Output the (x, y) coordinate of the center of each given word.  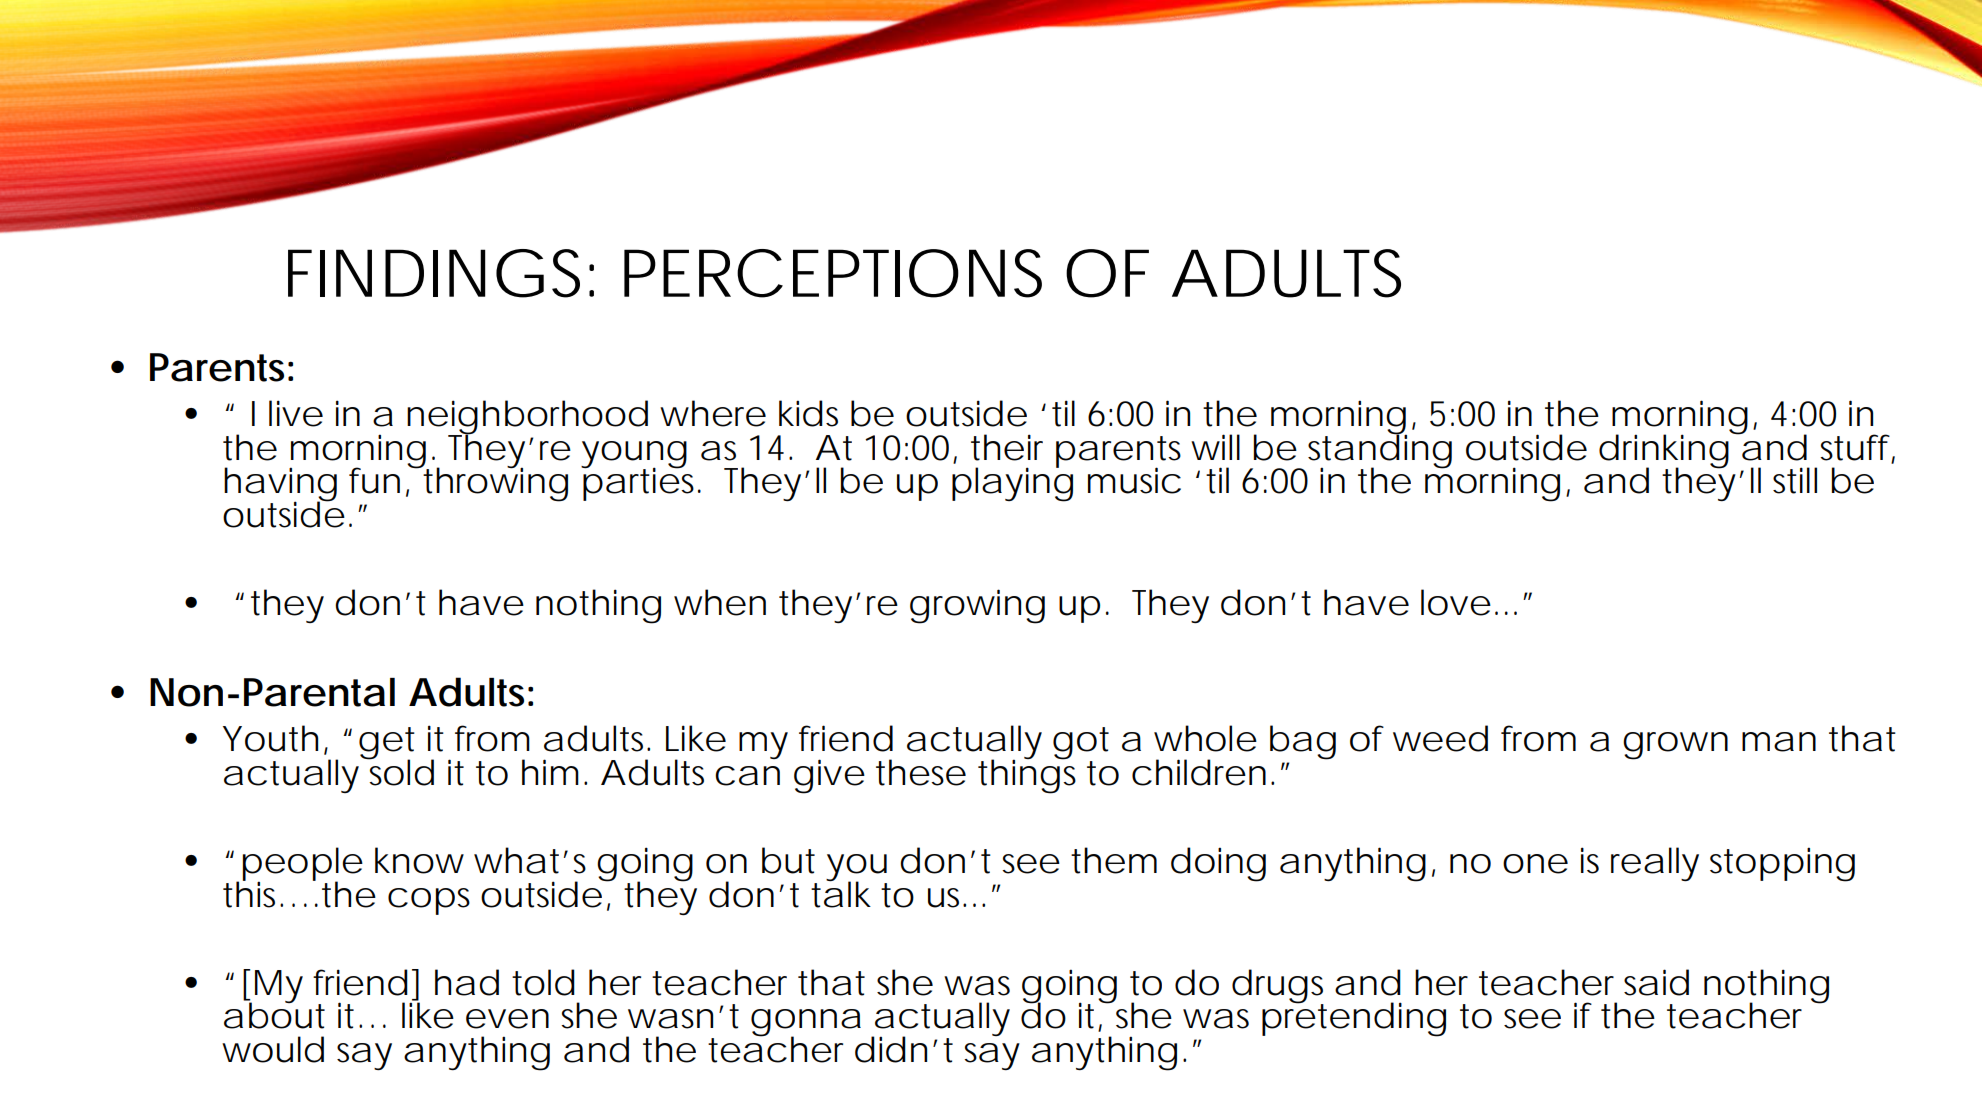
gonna (806, 1024)
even (507, 1019)
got (1081, 744)
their (1007, 447)
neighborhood (527, 418)
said (1656, 982)
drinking (1665, 451)
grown (1675, 746)
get (387, 744)
